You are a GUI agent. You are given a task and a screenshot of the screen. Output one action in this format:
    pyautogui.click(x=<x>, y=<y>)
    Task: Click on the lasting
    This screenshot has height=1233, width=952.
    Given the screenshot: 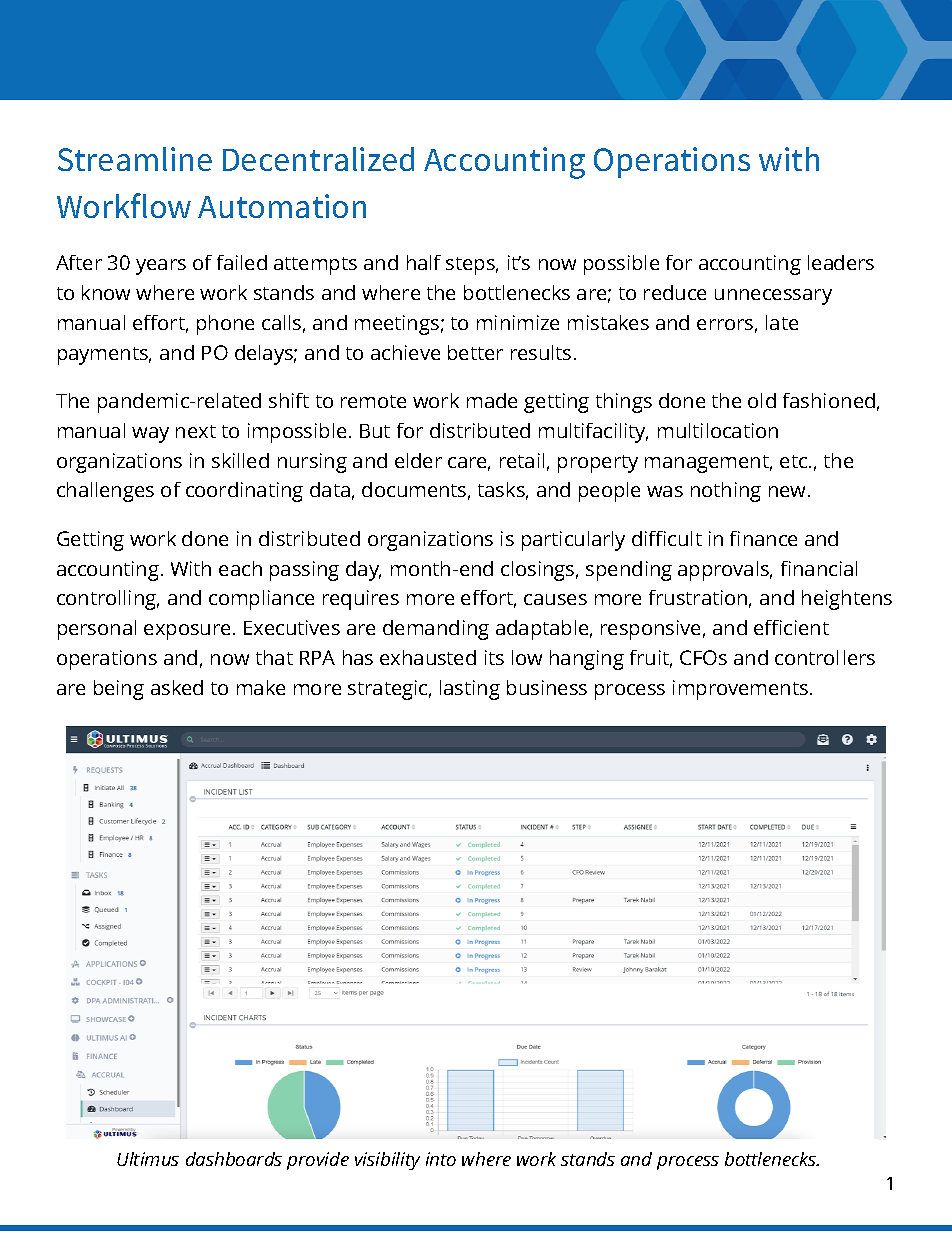 What is the action you would take?
    pyautogui.click(x=470, y=690)
